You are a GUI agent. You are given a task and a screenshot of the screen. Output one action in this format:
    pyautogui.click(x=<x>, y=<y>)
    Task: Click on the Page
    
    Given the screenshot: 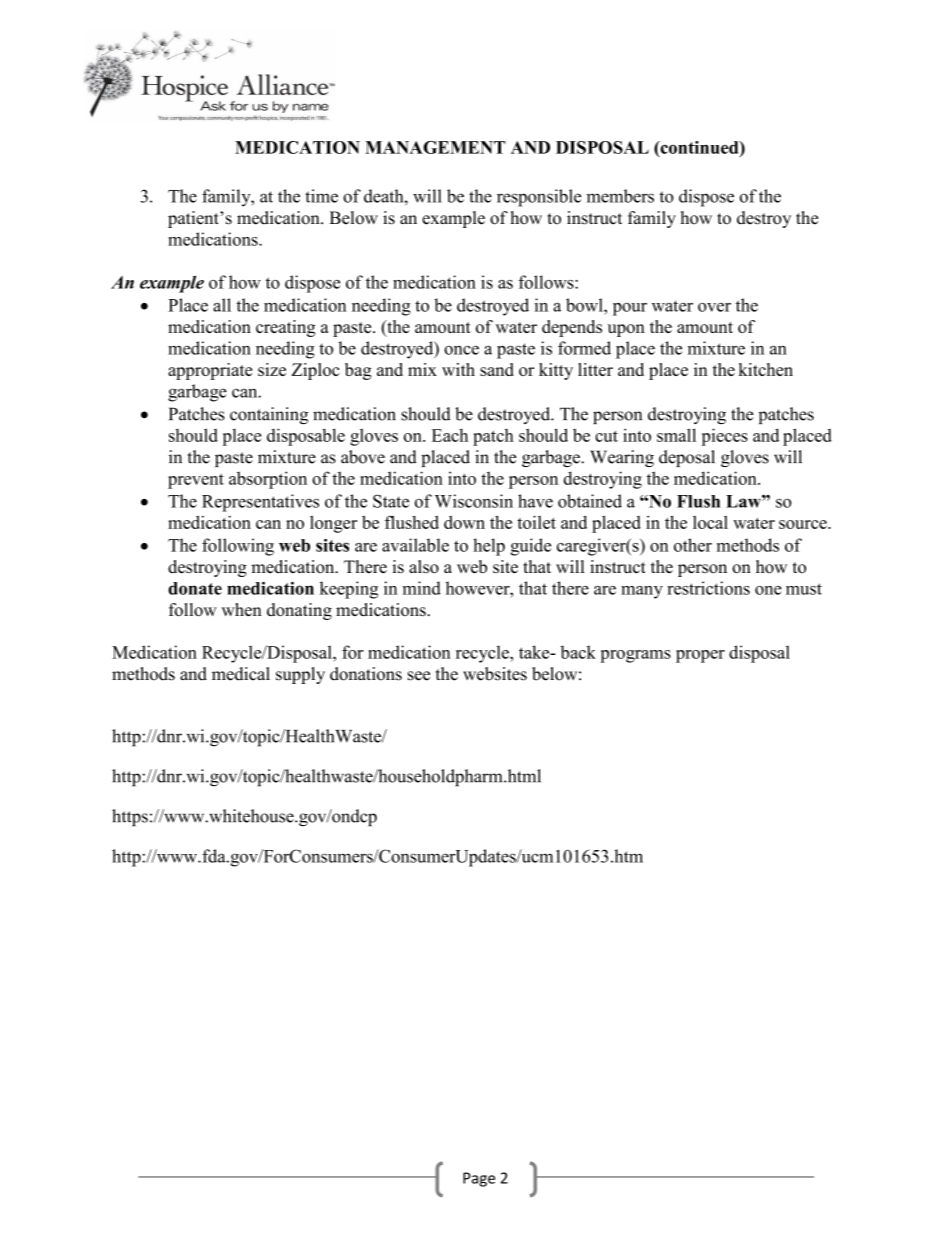 What is the action you would take?
    pyautogui.click(x=479, y=1179)
